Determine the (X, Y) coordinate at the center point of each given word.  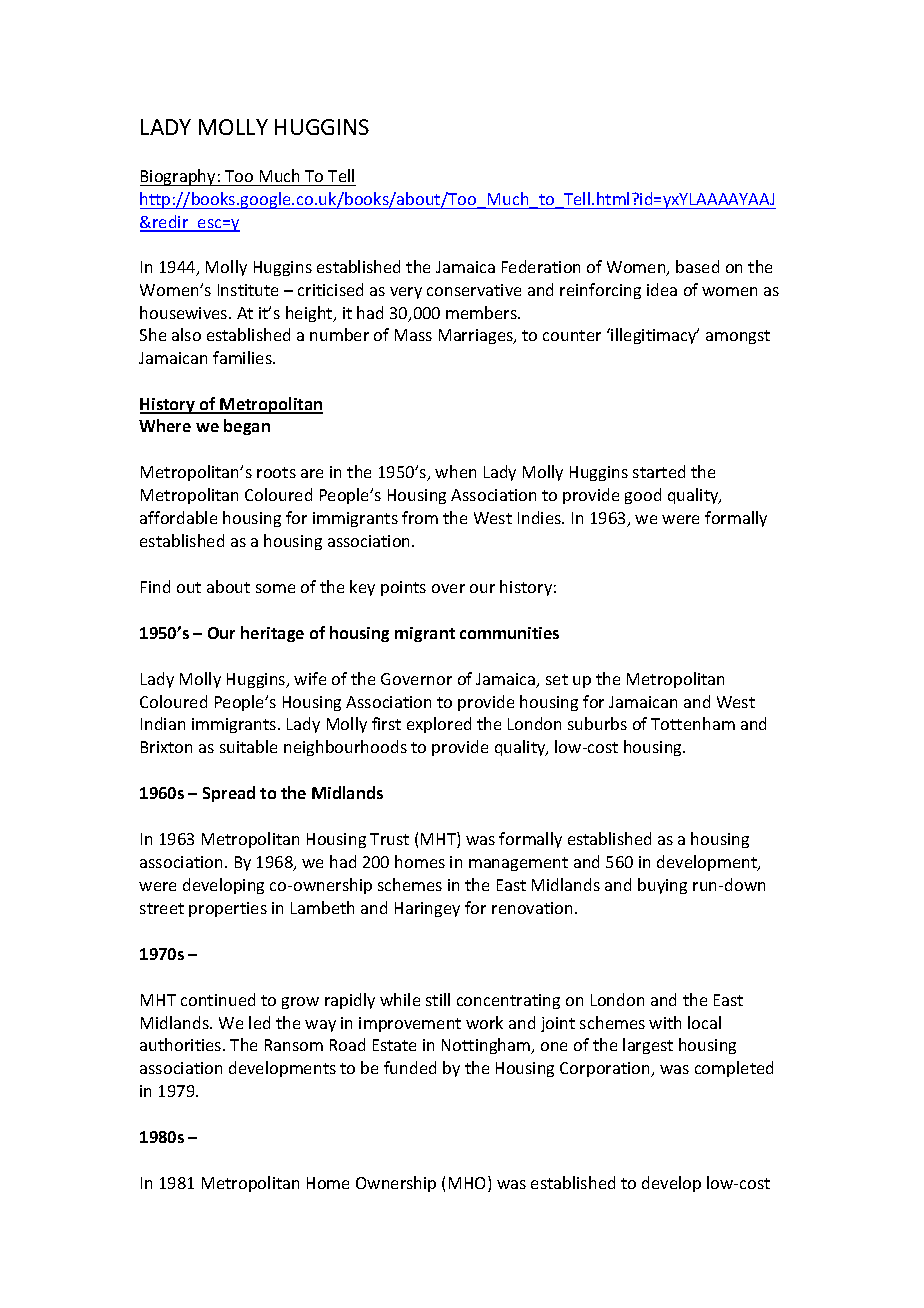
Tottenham (693, 723)
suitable (248, 746)
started (659, 471)
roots (276, 472)
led (259, 1022)
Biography (179, 177)
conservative (474, 290)
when (455, 471)
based (697, 266)
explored (439, 725)
